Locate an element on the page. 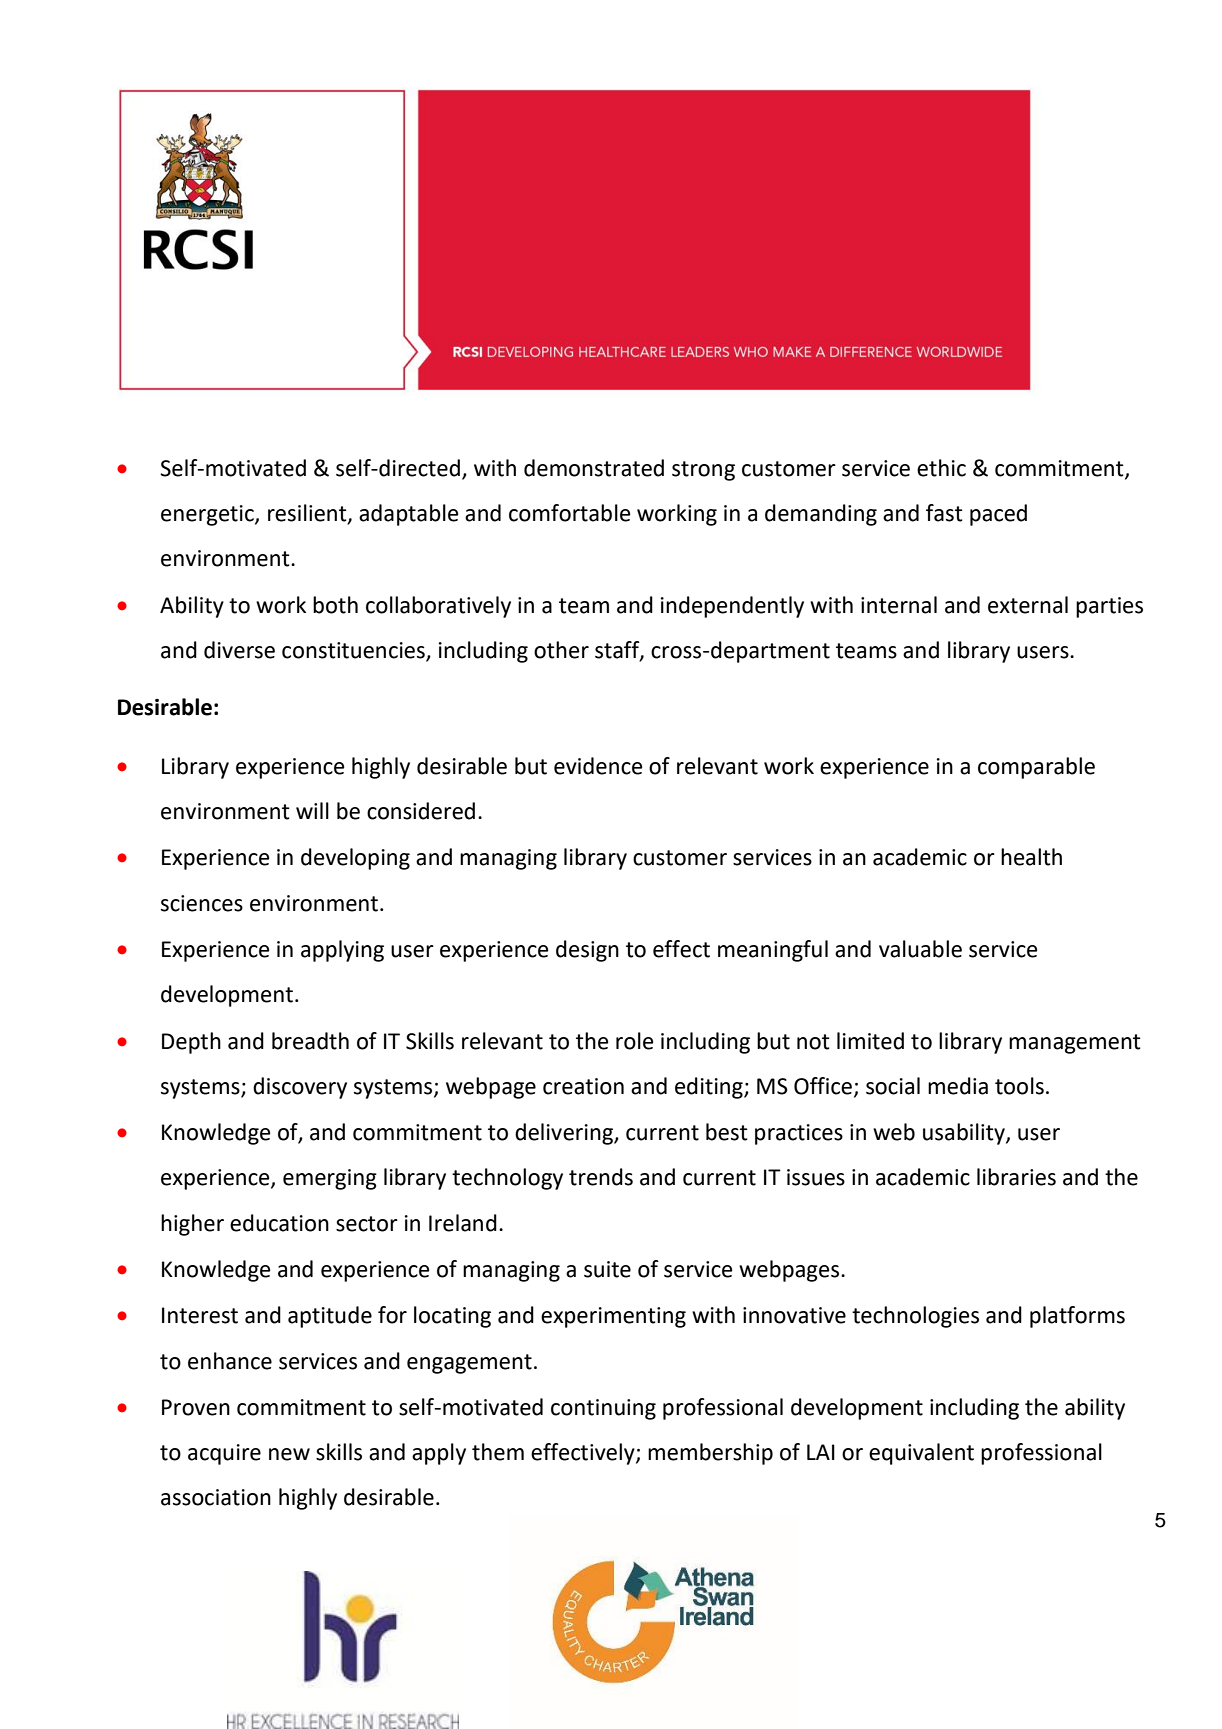 The width and height of the image is (1222, 1729). will is located at coordinates (312, 810).
